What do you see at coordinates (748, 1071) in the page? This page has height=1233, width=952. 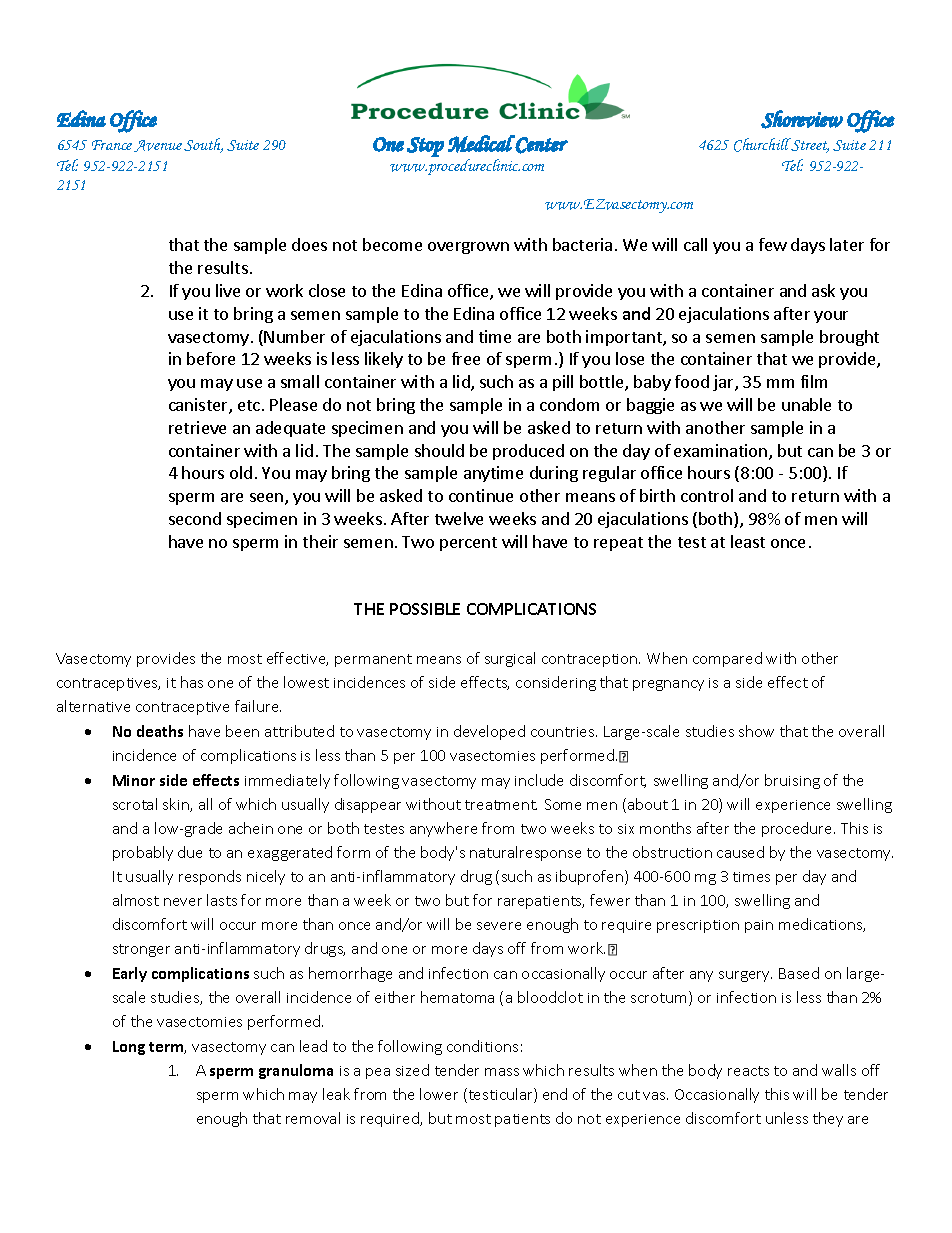 I see `reacts` at bounding box center [748, 1071].
